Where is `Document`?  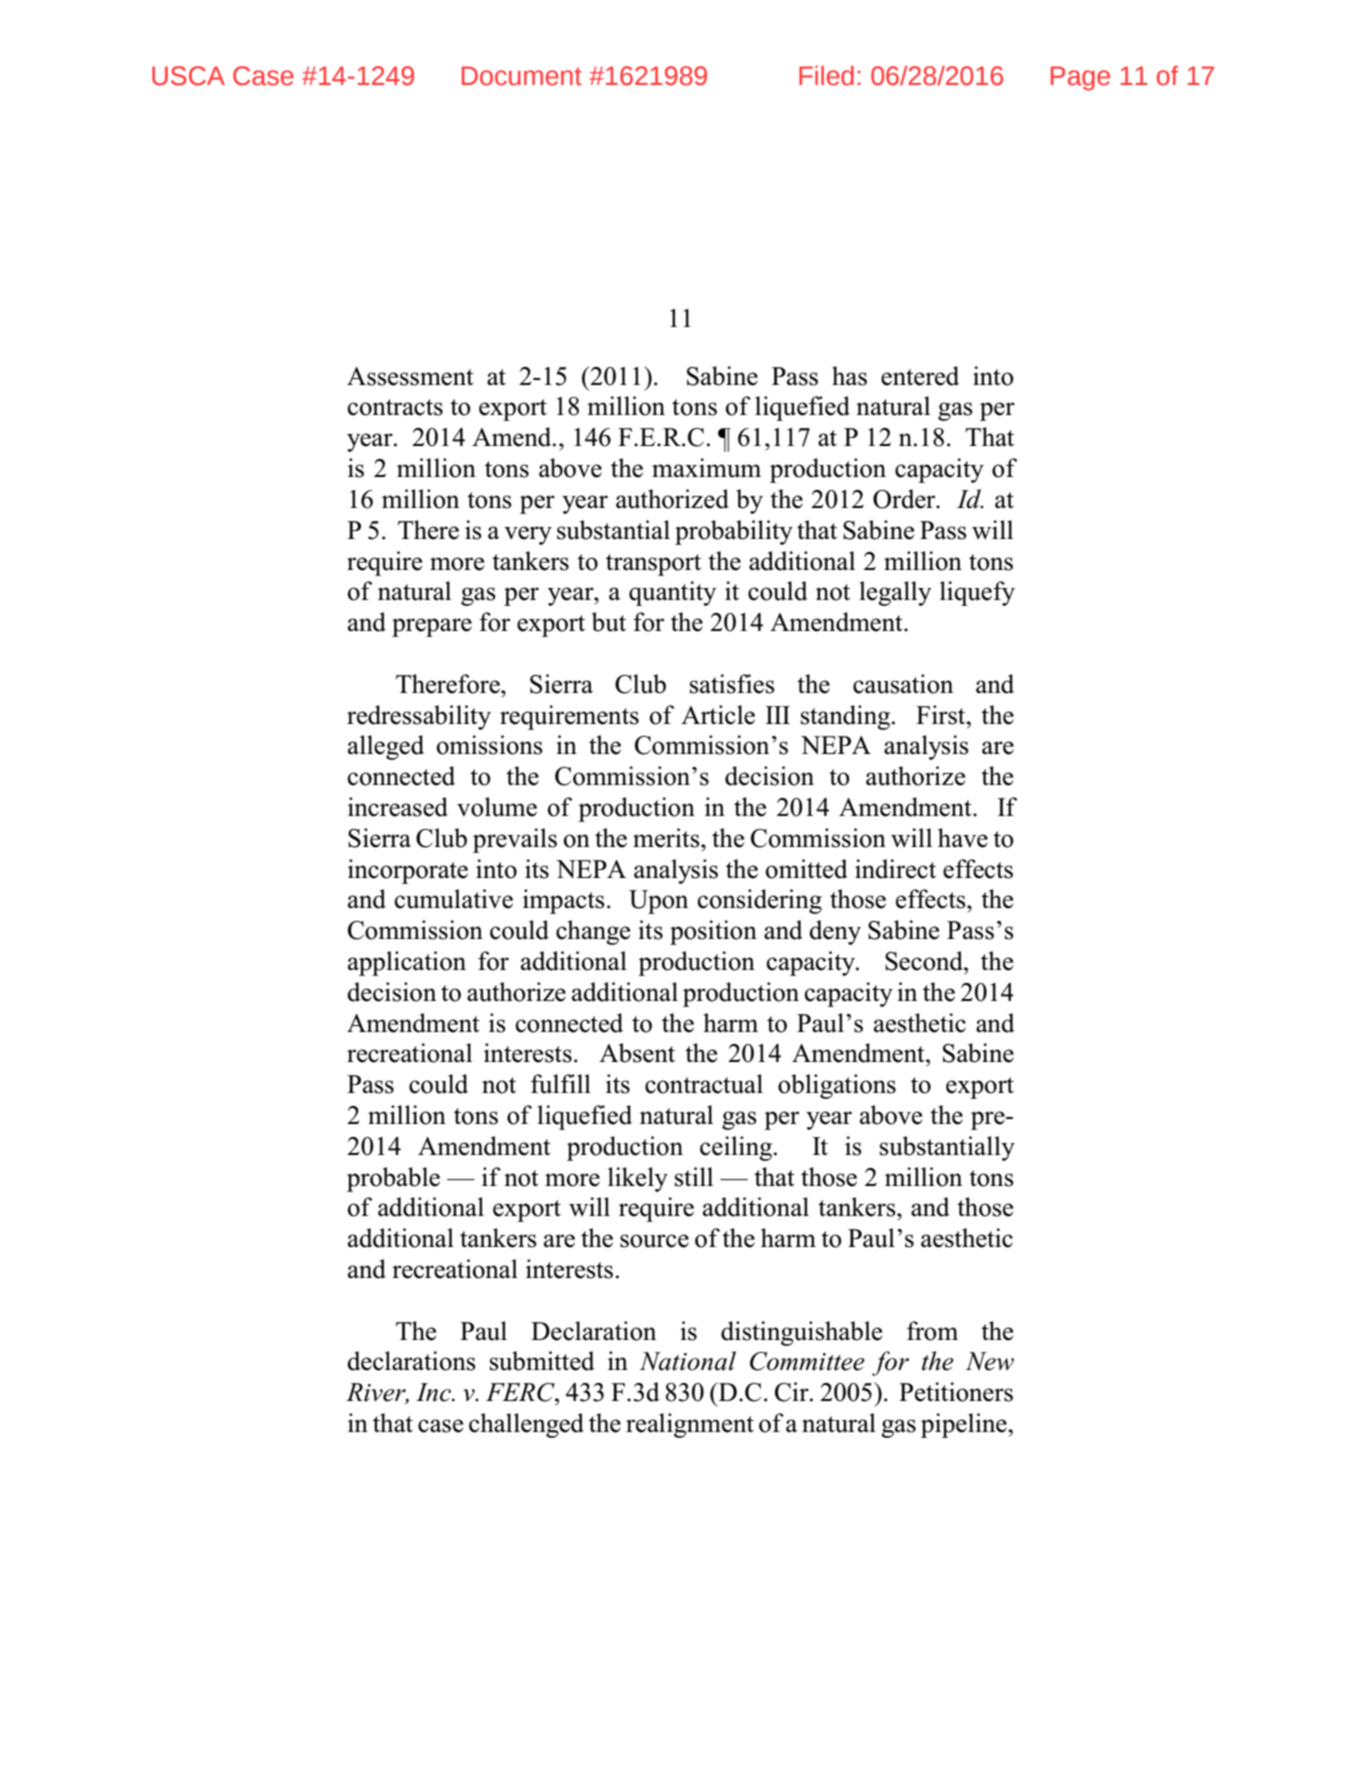 Document is located at coordinates (522, 76).
